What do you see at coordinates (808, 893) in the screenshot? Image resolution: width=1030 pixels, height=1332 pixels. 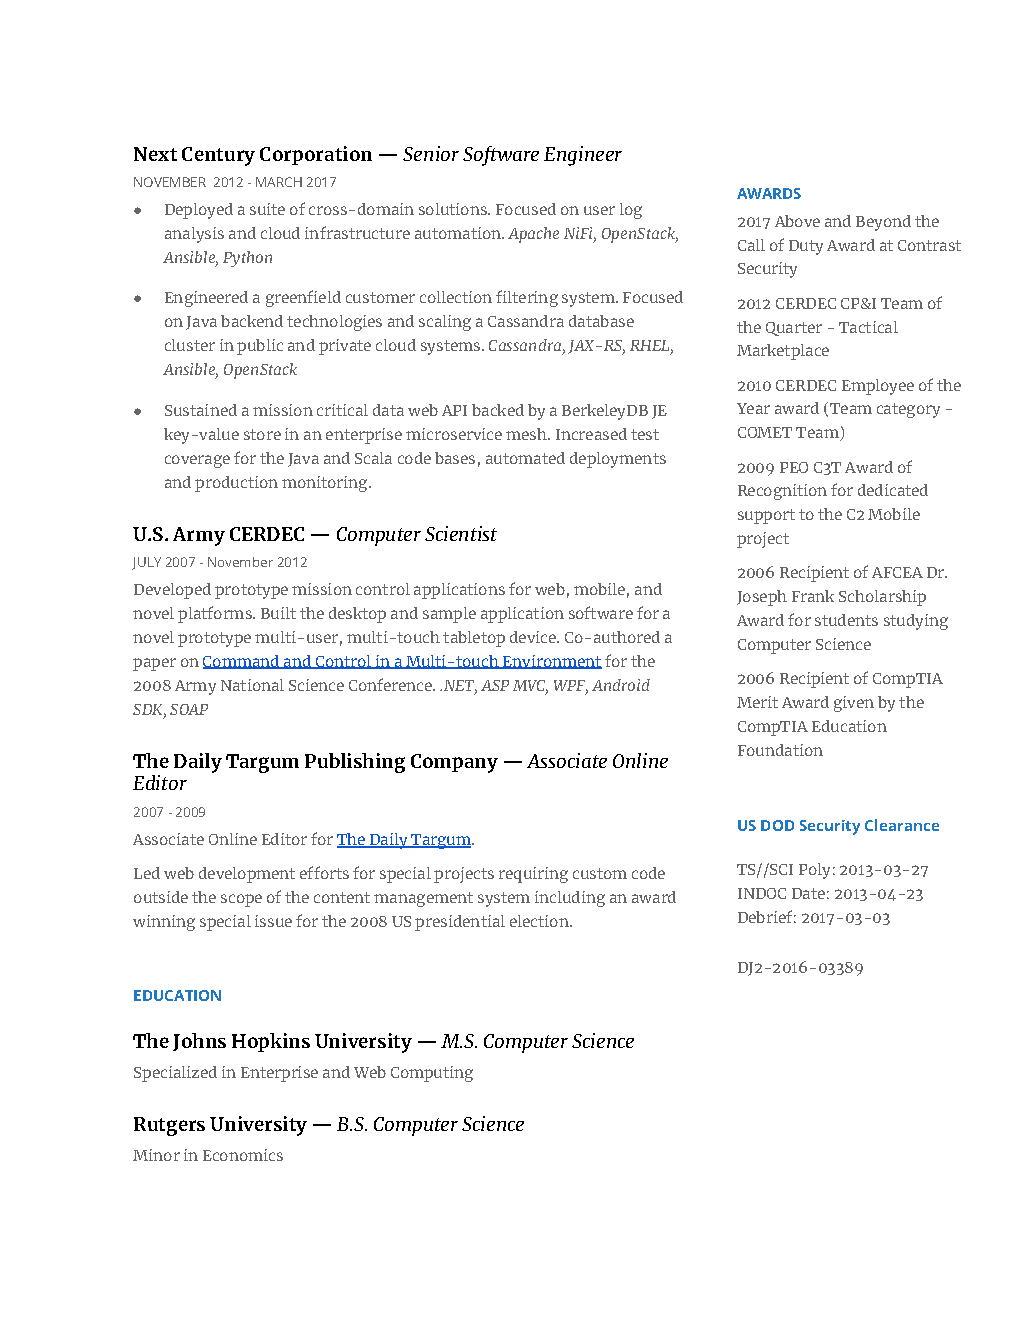 I see `Date` at bounding box center [808, 893].
